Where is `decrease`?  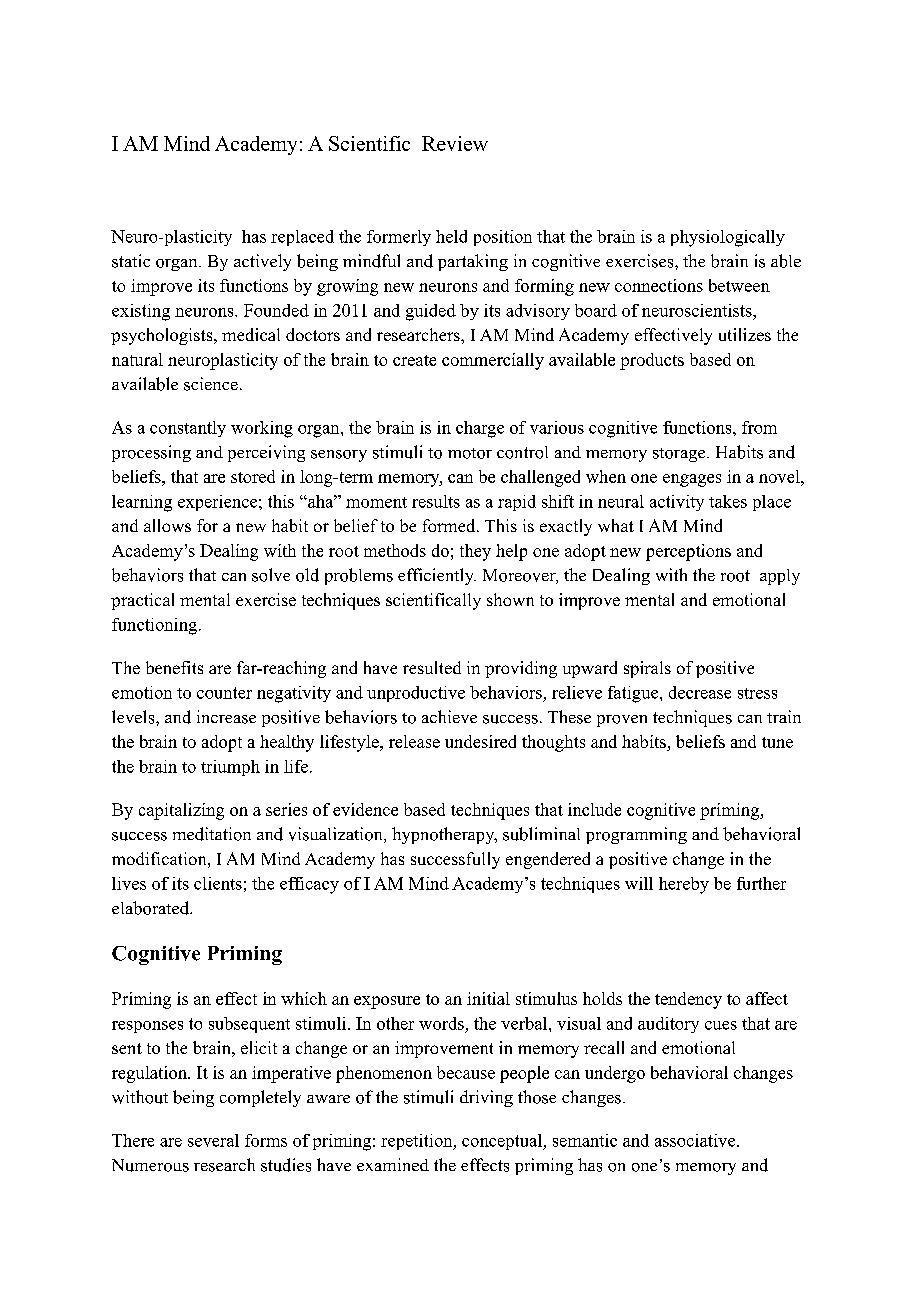
decrease is located at coordinates (700, 692).
